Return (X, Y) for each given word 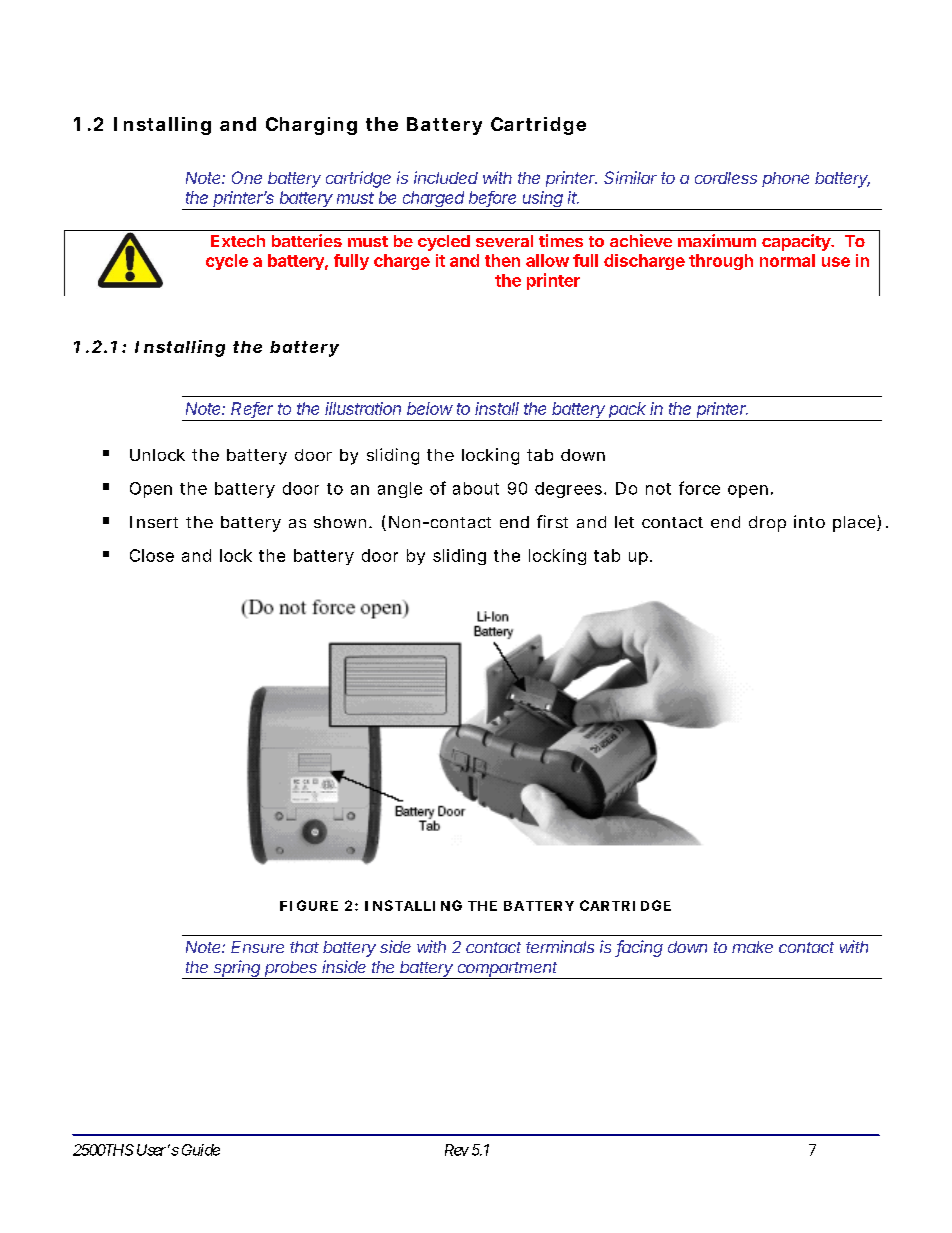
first (552, 521)
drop (767, 524)
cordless (726, 178)
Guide (201, 1150)
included (446, 177)
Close (152, 555)
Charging (311, 126)
